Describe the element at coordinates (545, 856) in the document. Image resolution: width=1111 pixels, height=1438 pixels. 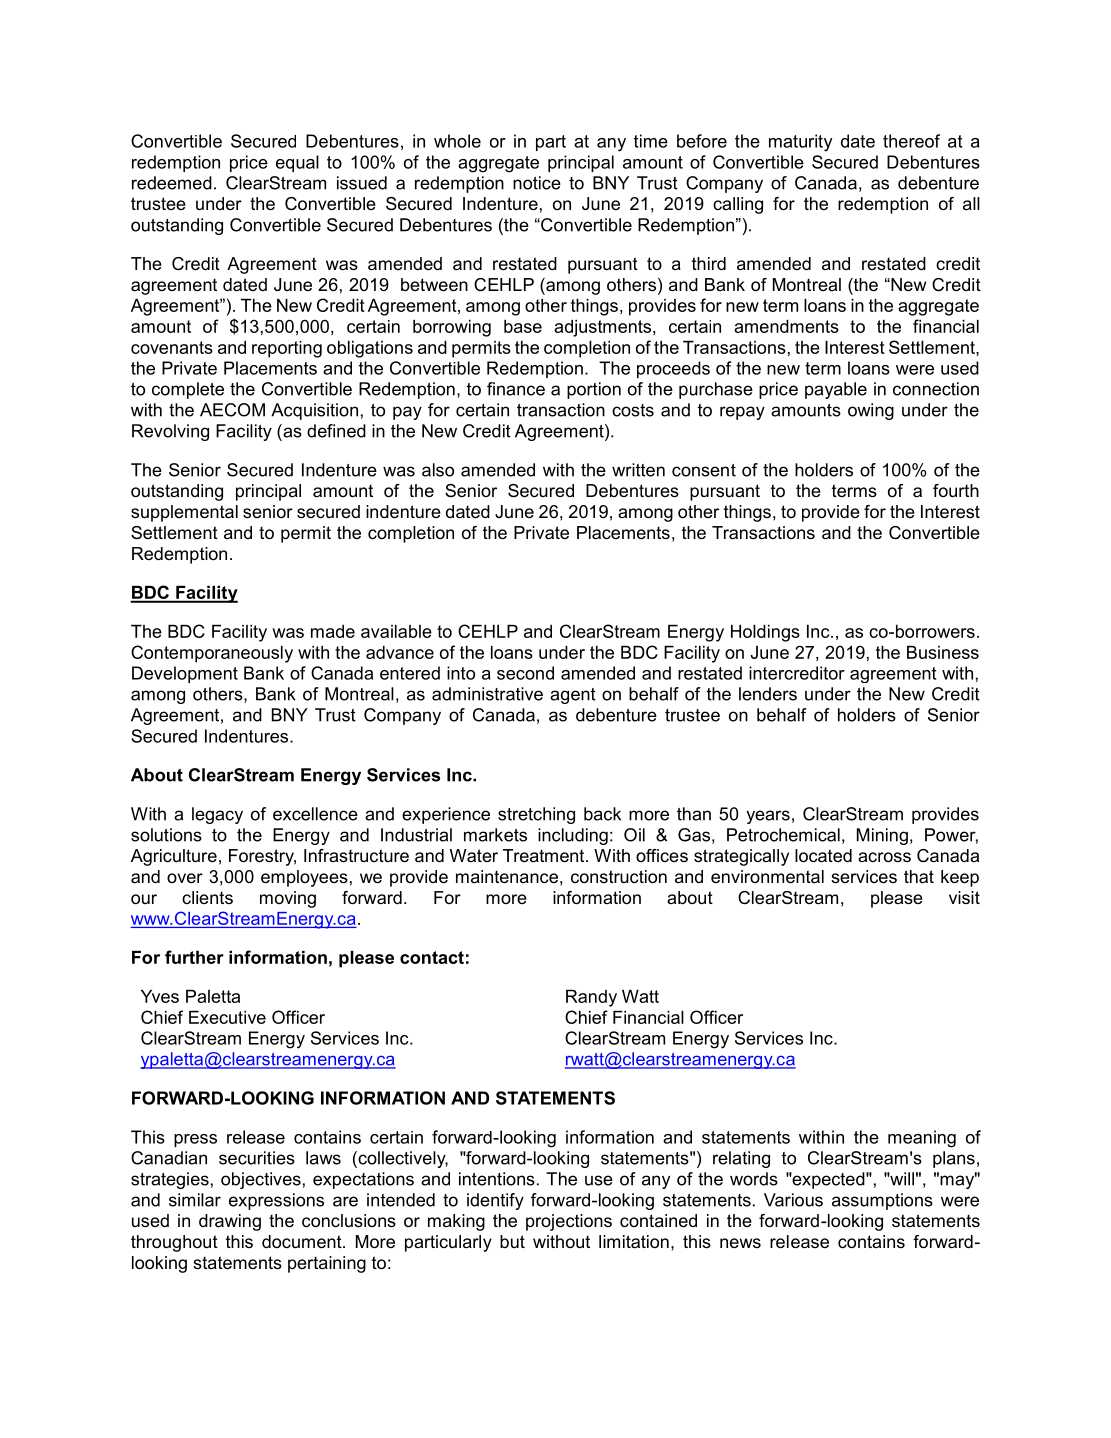
I see `Treatment` at that location.
